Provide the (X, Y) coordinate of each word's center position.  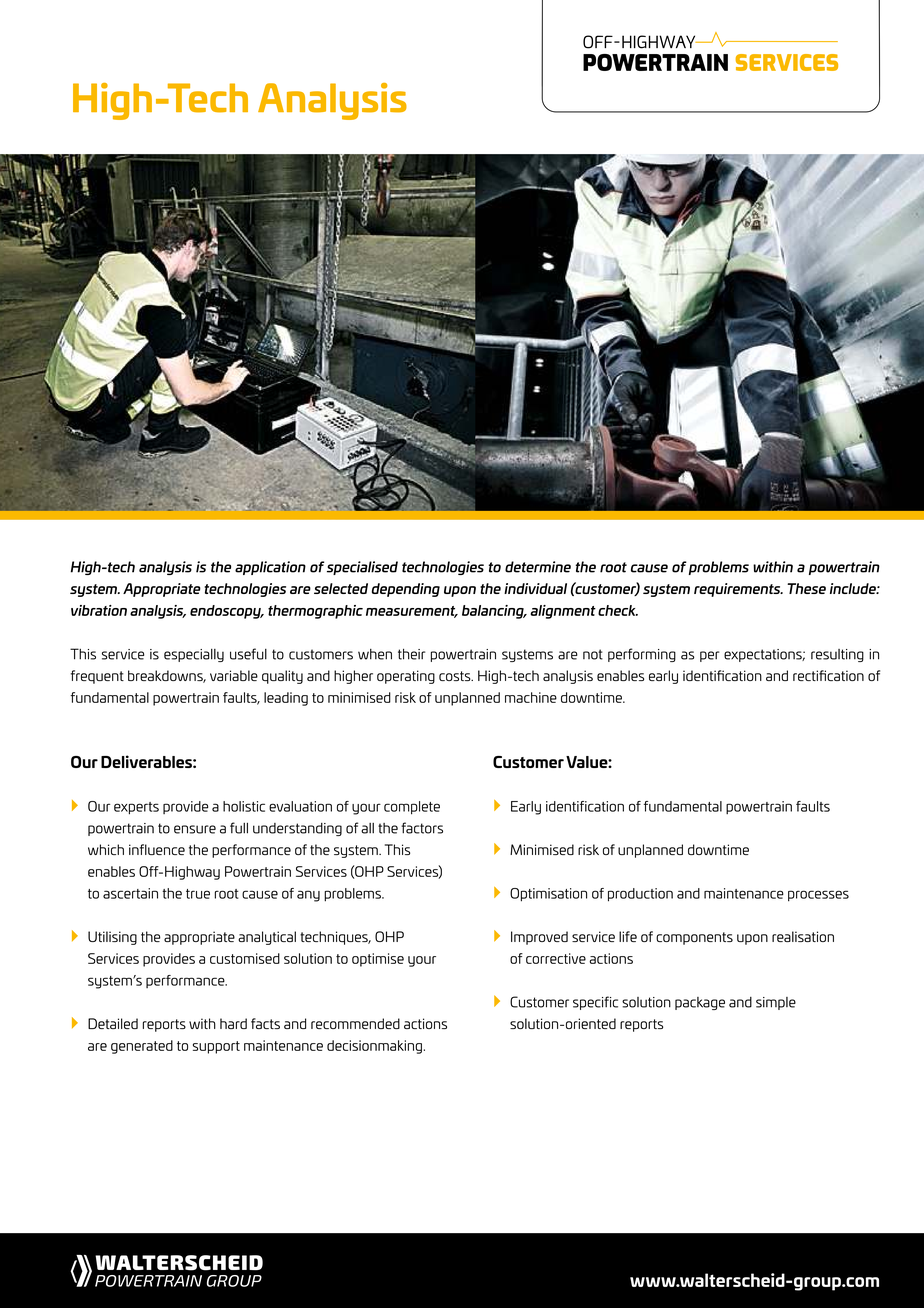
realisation (803, 936)
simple (776, 1003)
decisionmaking (374, 1047)
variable (234, 675)
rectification (828, 675)
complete (412, 808)
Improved (539, 938)
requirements (738, 590)
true (198, 894)
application (270, 568)
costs (456, 676)
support (216, 1047)
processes (818, 896)
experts (136, 808)
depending (406, 590)
